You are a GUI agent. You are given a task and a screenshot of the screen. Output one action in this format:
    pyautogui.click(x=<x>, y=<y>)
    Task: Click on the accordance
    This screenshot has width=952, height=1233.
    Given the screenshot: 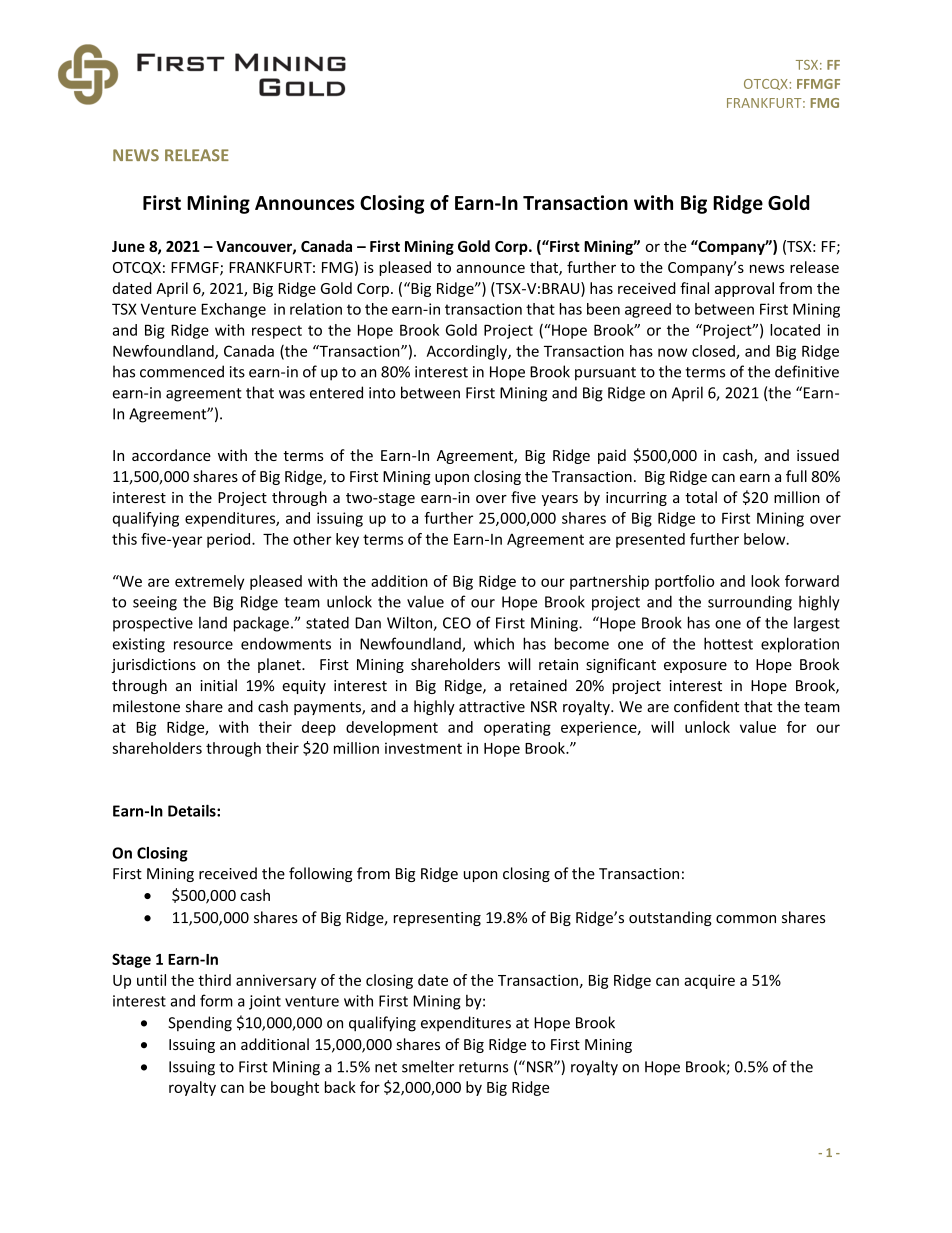 What is the action you would take?
    pyautogui.click(x=171, y=455)
